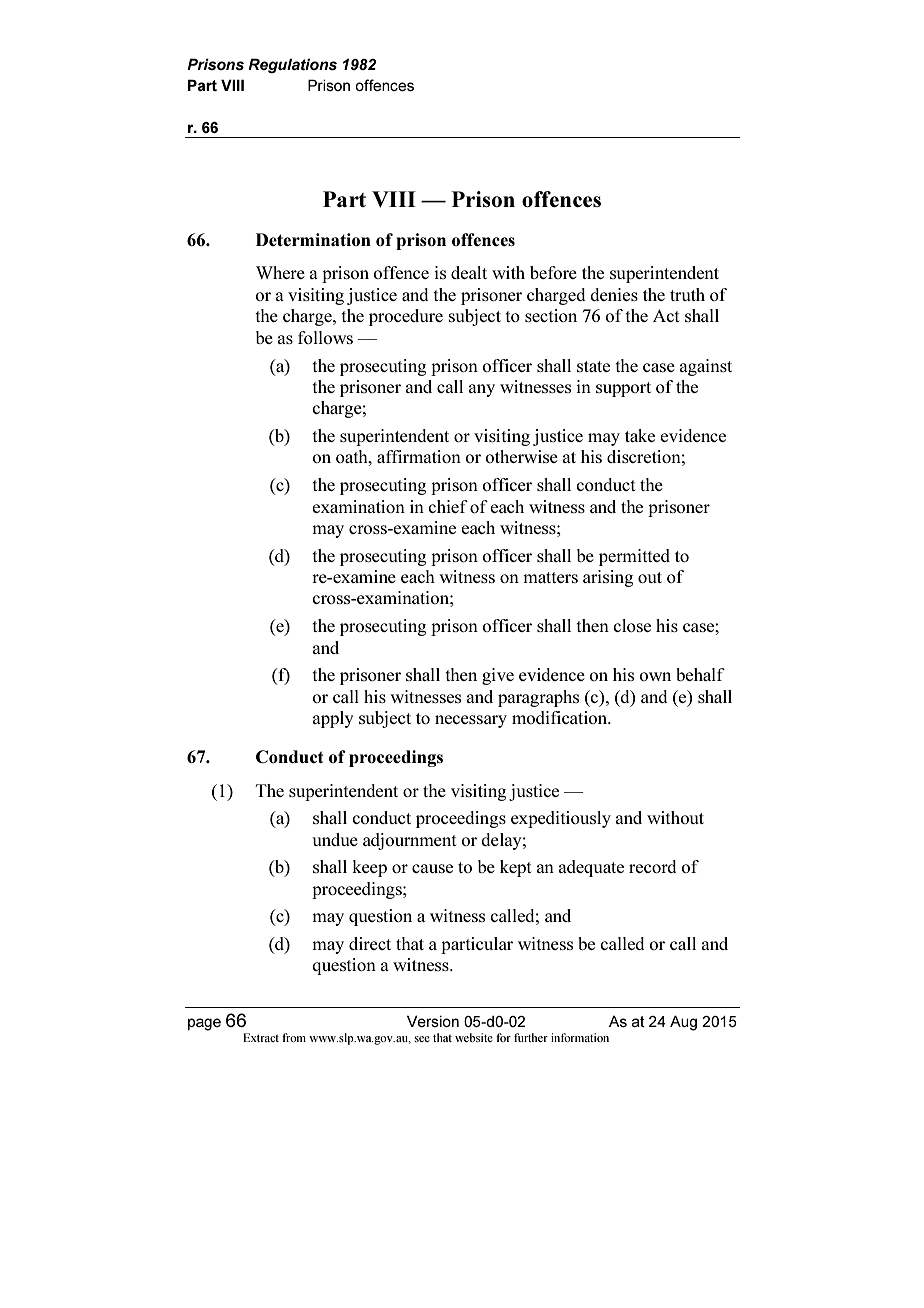 The image size is (924, 1308). What do you see at coordinates (469, 272) in the image?
I see `dealt` at bounding box center [469, 272].
